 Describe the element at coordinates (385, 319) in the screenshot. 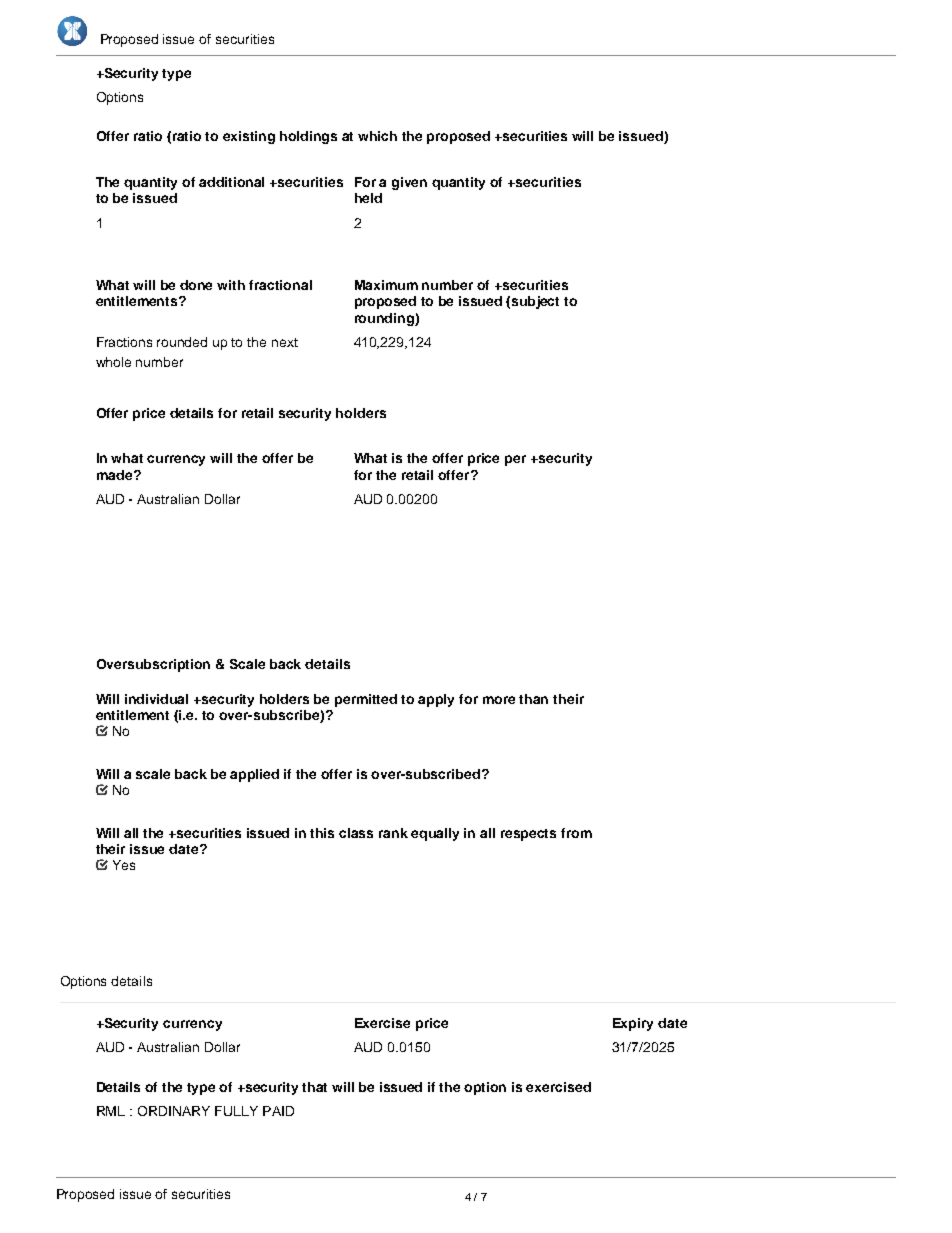

I see `rounding` at that location.
